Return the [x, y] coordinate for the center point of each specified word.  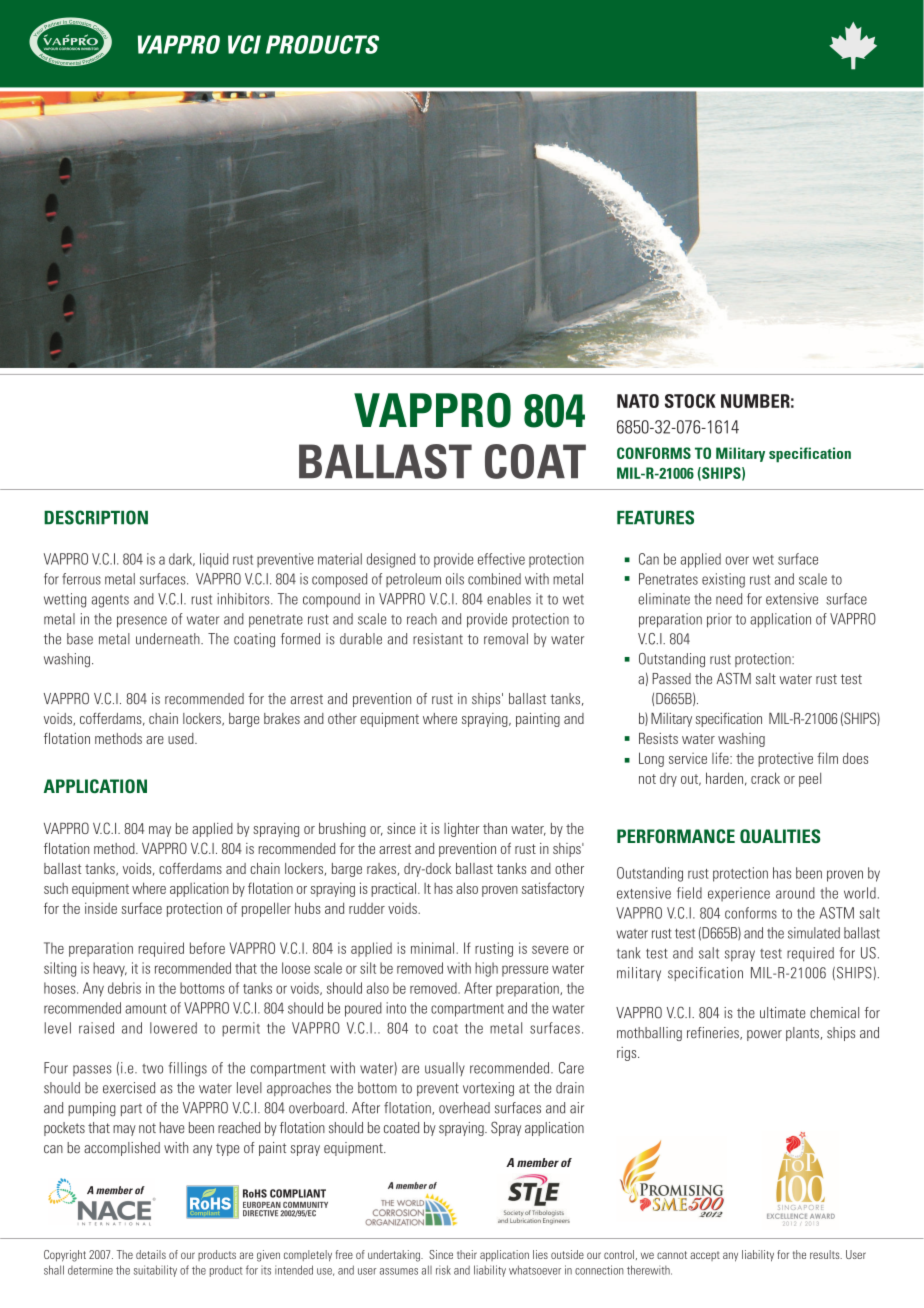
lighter [462, 830]
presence [142, 622]
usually [445, 1069]
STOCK [690, 401]
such [56, 888]
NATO [638, 401]
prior [719, 620]
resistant [438, 639]
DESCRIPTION [96, 517]
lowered [173, 1028]
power [764, 1035]
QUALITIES [780, 836]
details [151, 1254]
